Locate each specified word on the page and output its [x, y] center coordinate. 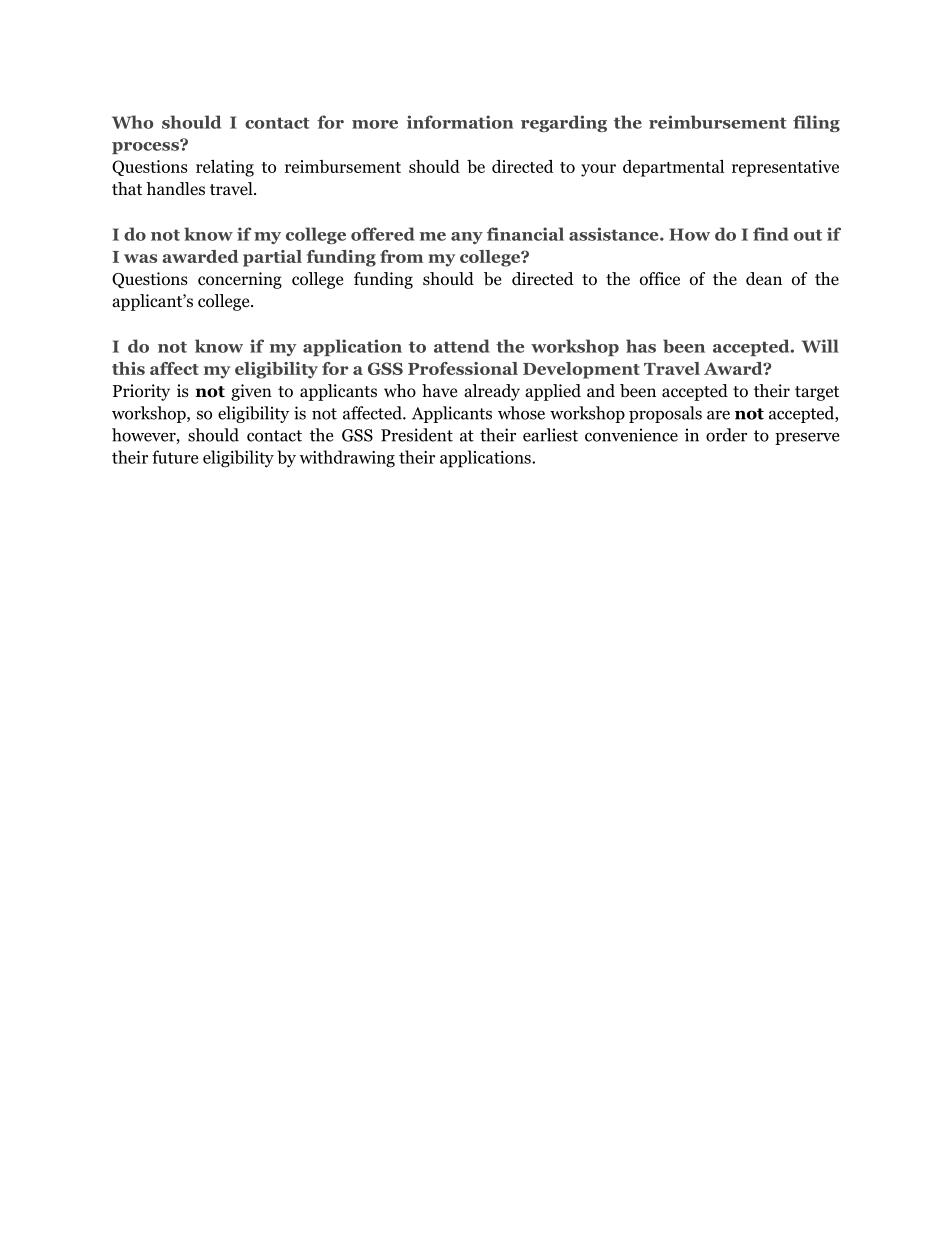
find [771, 234]
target [817, 393]
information [460, 122]
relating [225, 168]
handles [175, 189]
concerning [240, 280]
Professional [463, 368]
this [128, 368]
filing [816, 123]
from [401, 256]
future [175, 457]
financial [525, 234]
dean [764, 278]
